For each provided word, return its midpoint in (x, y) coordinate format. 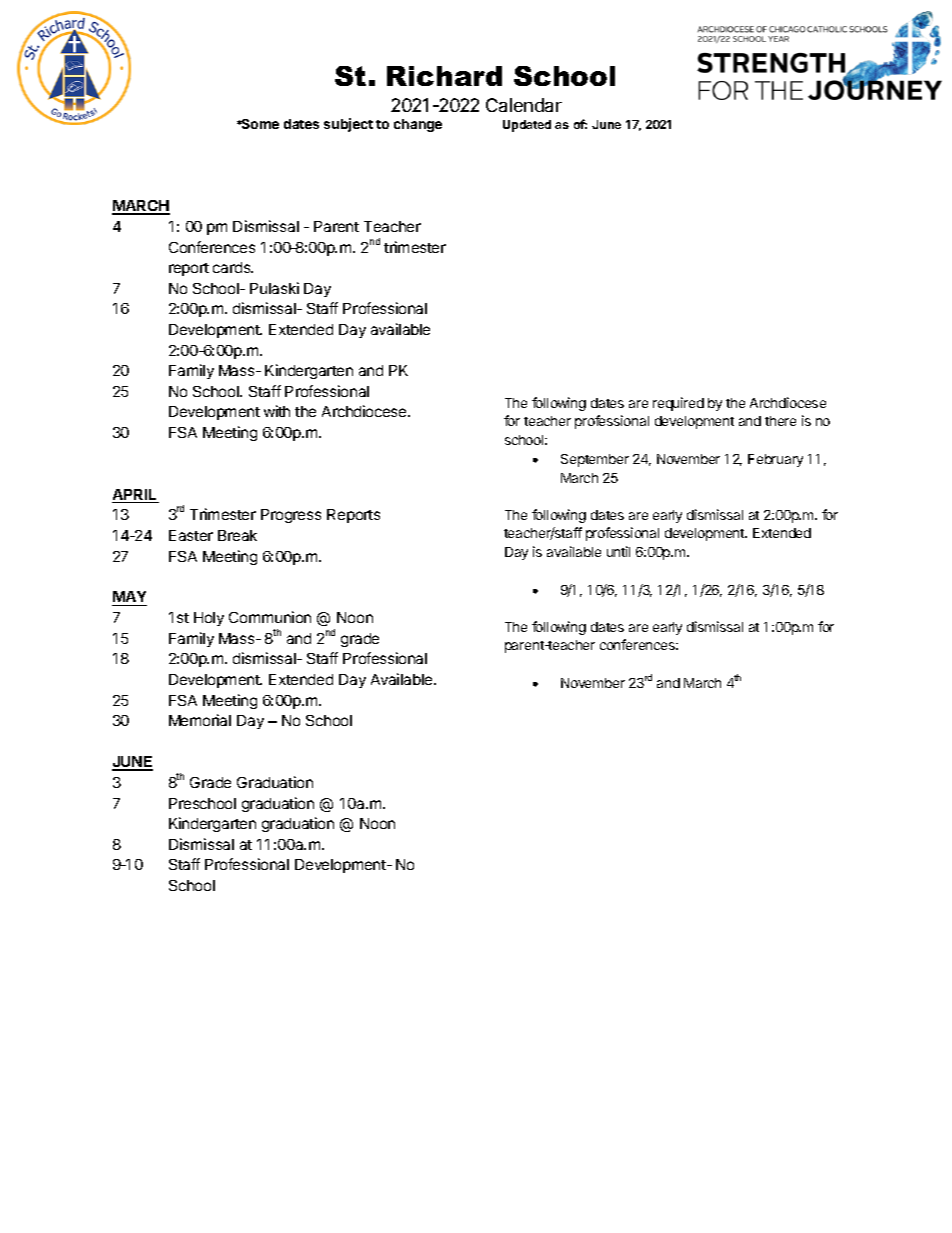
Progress (291, 516)
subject (348, 125)
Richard (444, 76)
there (780, 421)
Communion (270, 617)
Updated (527, 126)
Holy (209, 619)
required (678, 404)
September (595, 460)
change (418, 125)
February (775, 460)
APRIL (134, 494)
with (277, 411)
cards (233, 267)
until (618, 551)
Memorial (200, 720)
